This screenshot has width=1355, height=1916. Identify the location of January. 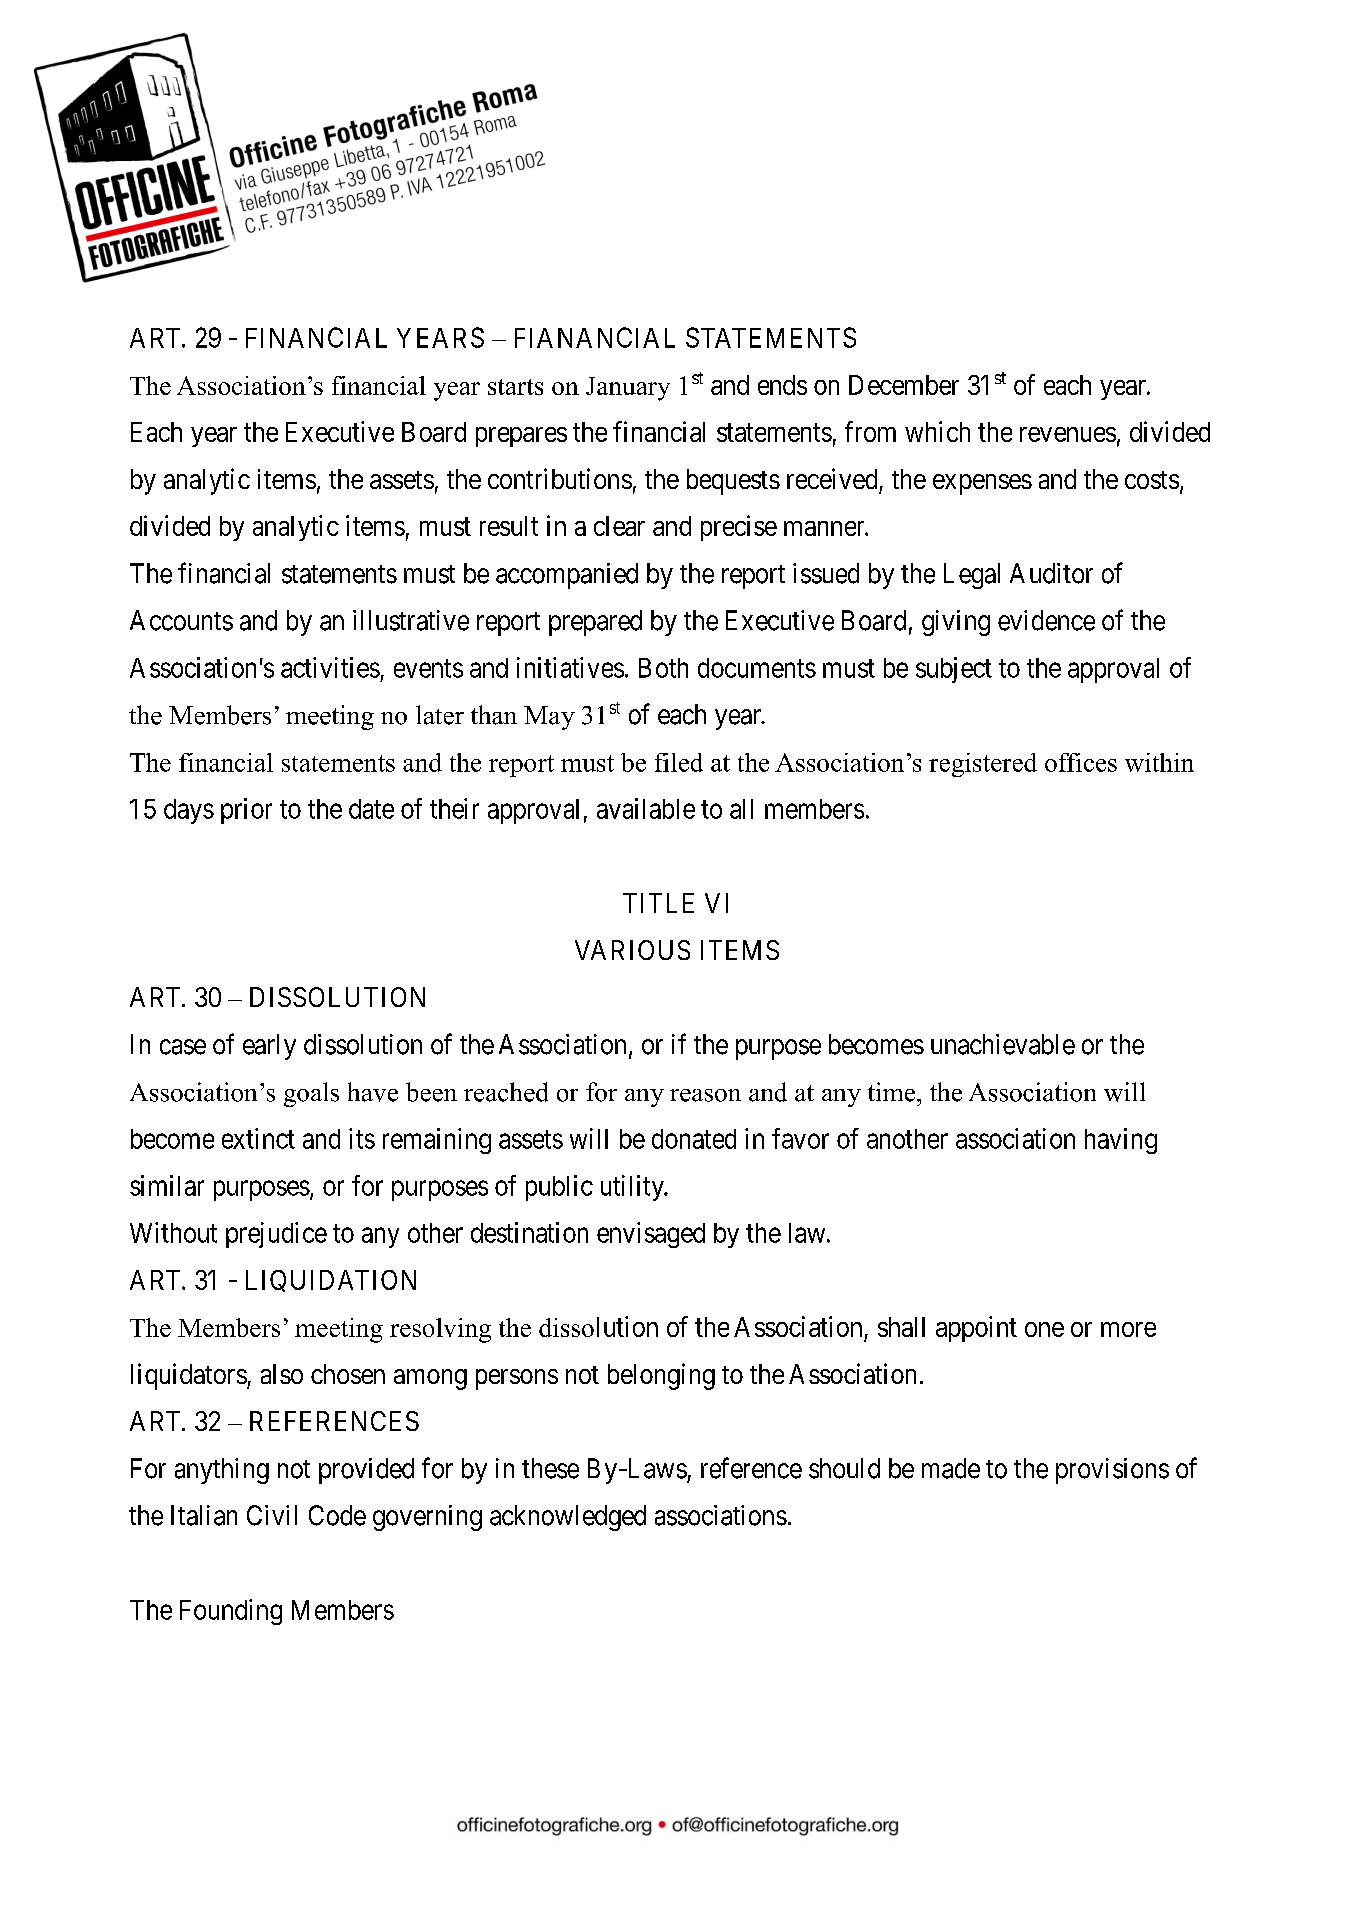
(628, 389).
